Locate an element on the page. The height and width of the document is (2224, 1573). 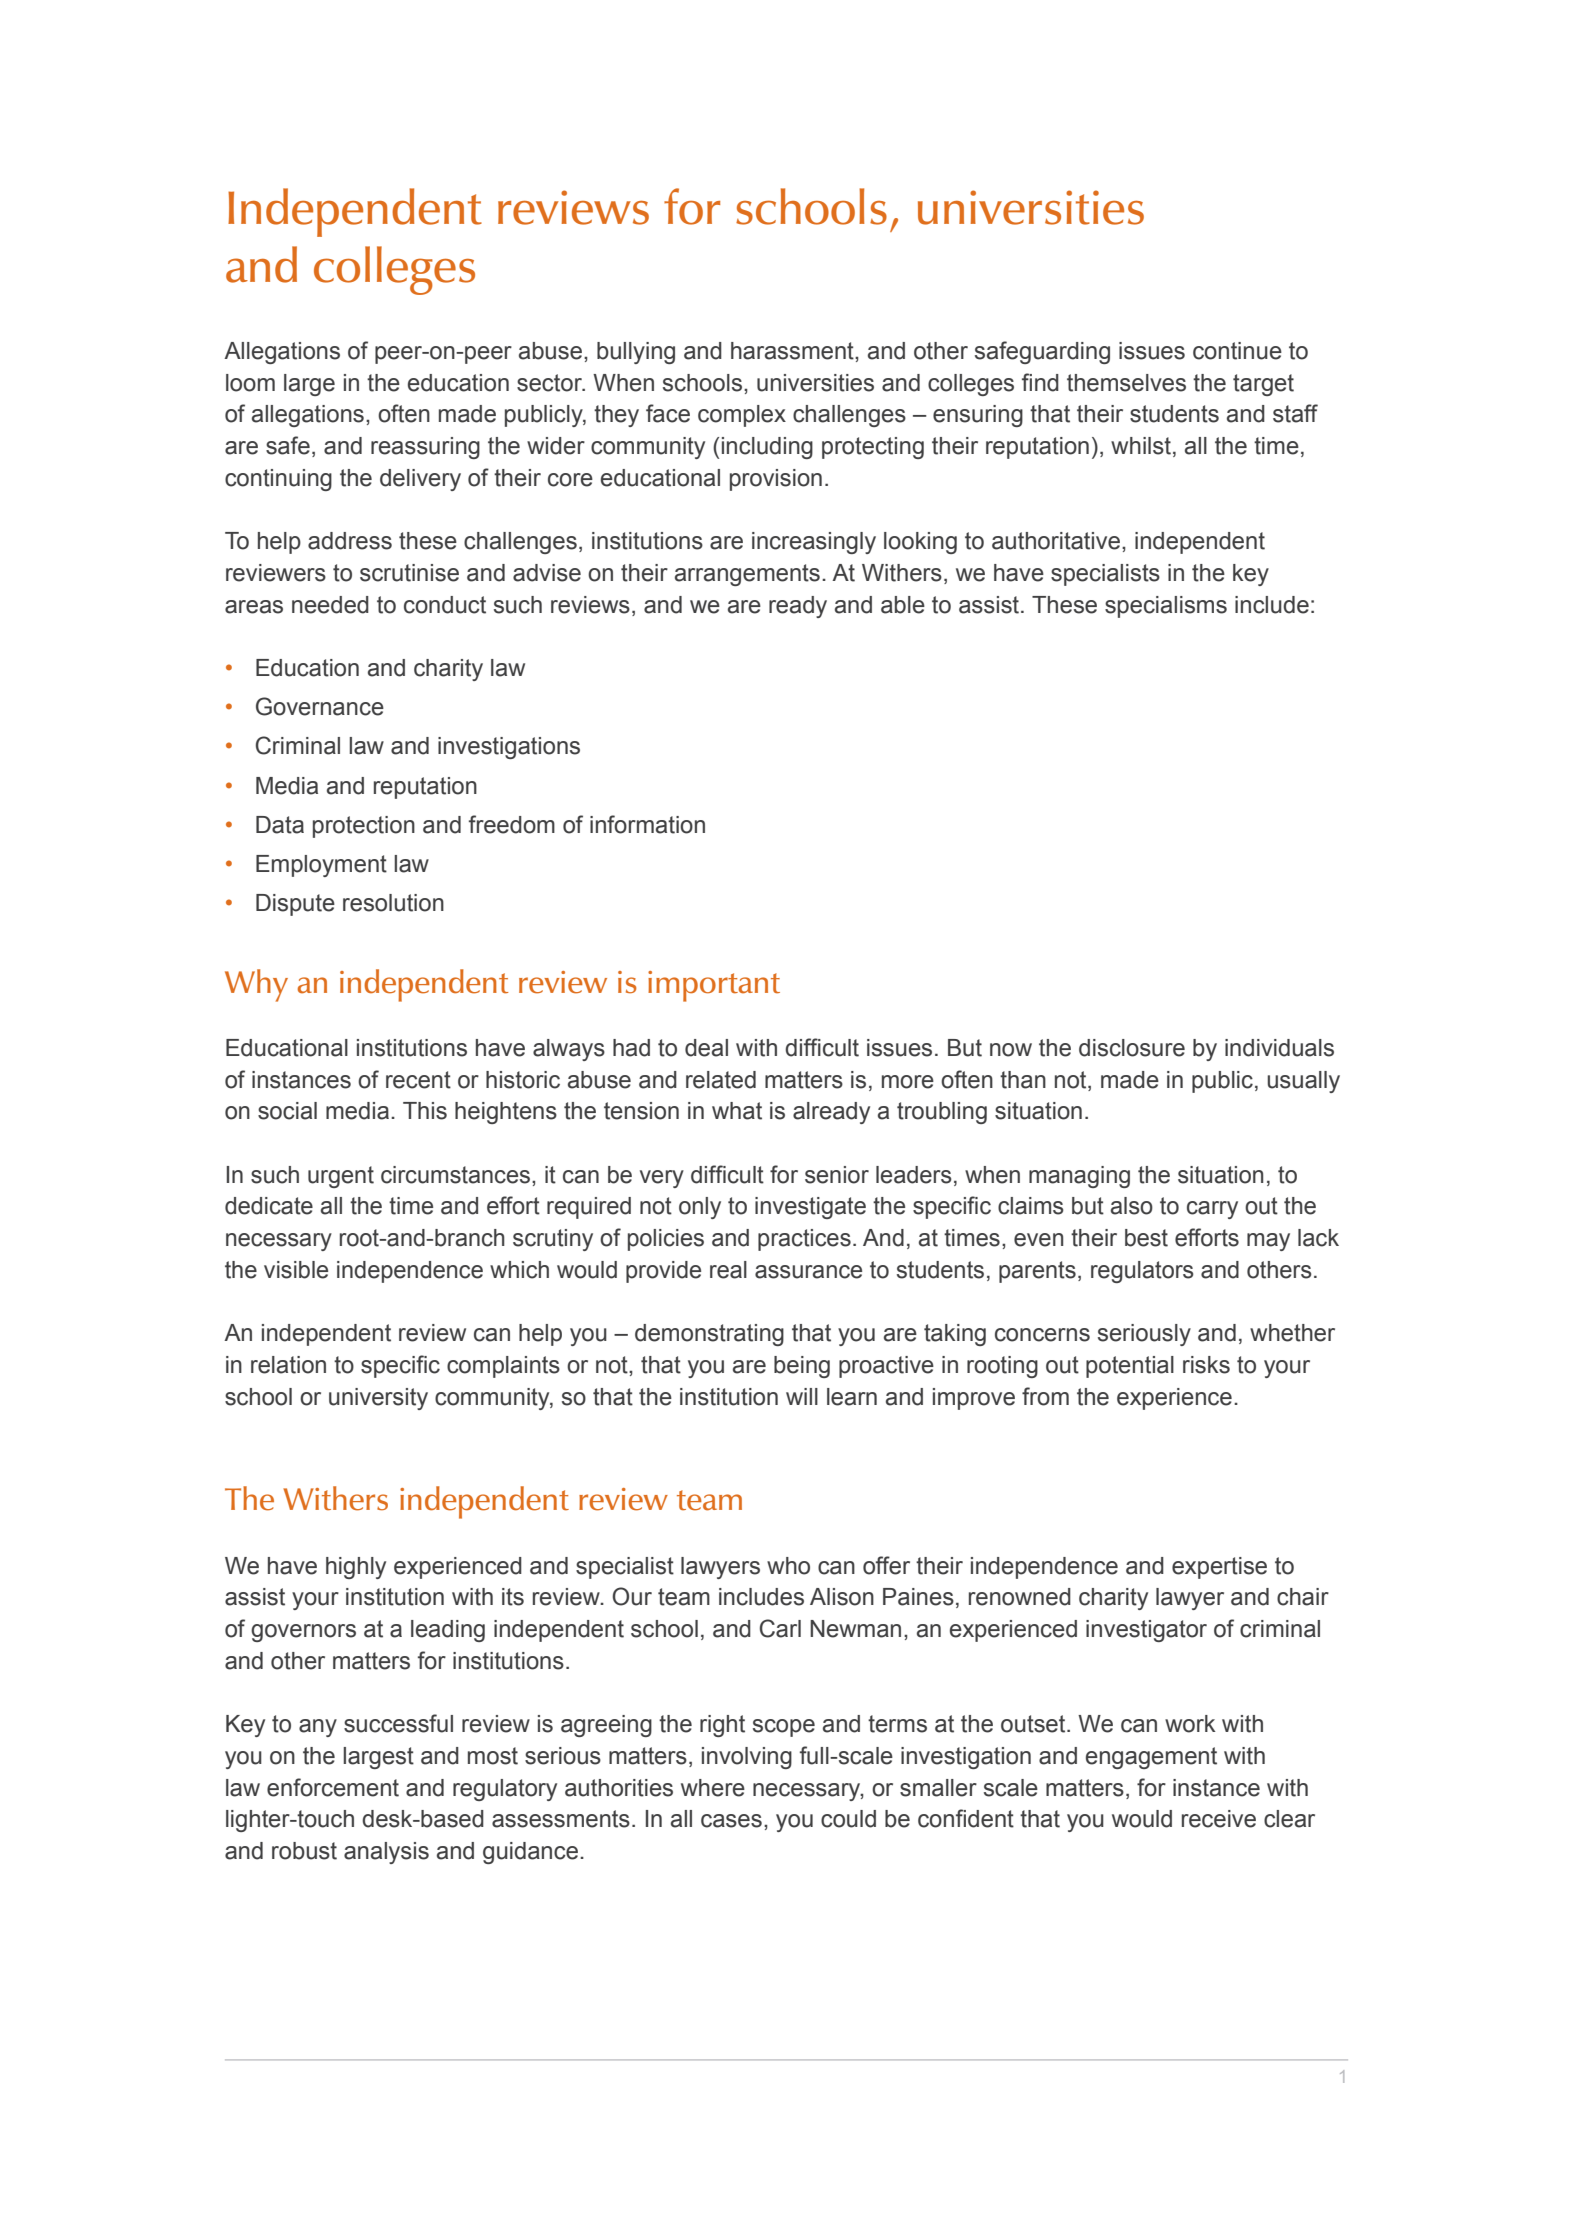
complex is located at coordinates (742, 416).
